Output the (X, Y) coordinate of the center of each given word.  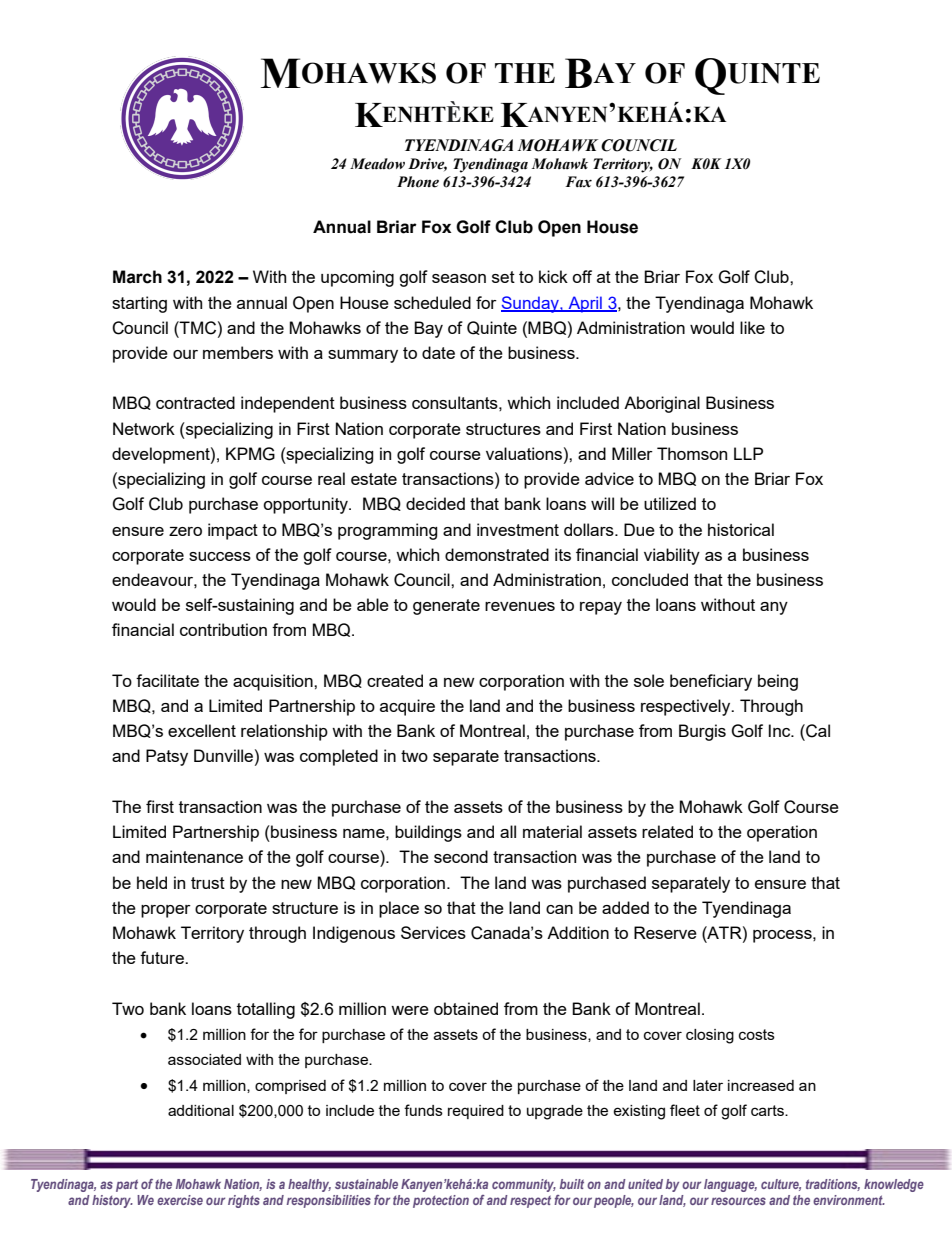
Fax (578, 182)
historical (741, 529)
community (524, 1185)
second (461, 856)
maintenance (194, 856)
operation (782, 833)
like (752, 327)
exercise (180, 1200)
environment (849, 1200)
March (137, 277)
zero (185, 531)
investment (518, 529)
